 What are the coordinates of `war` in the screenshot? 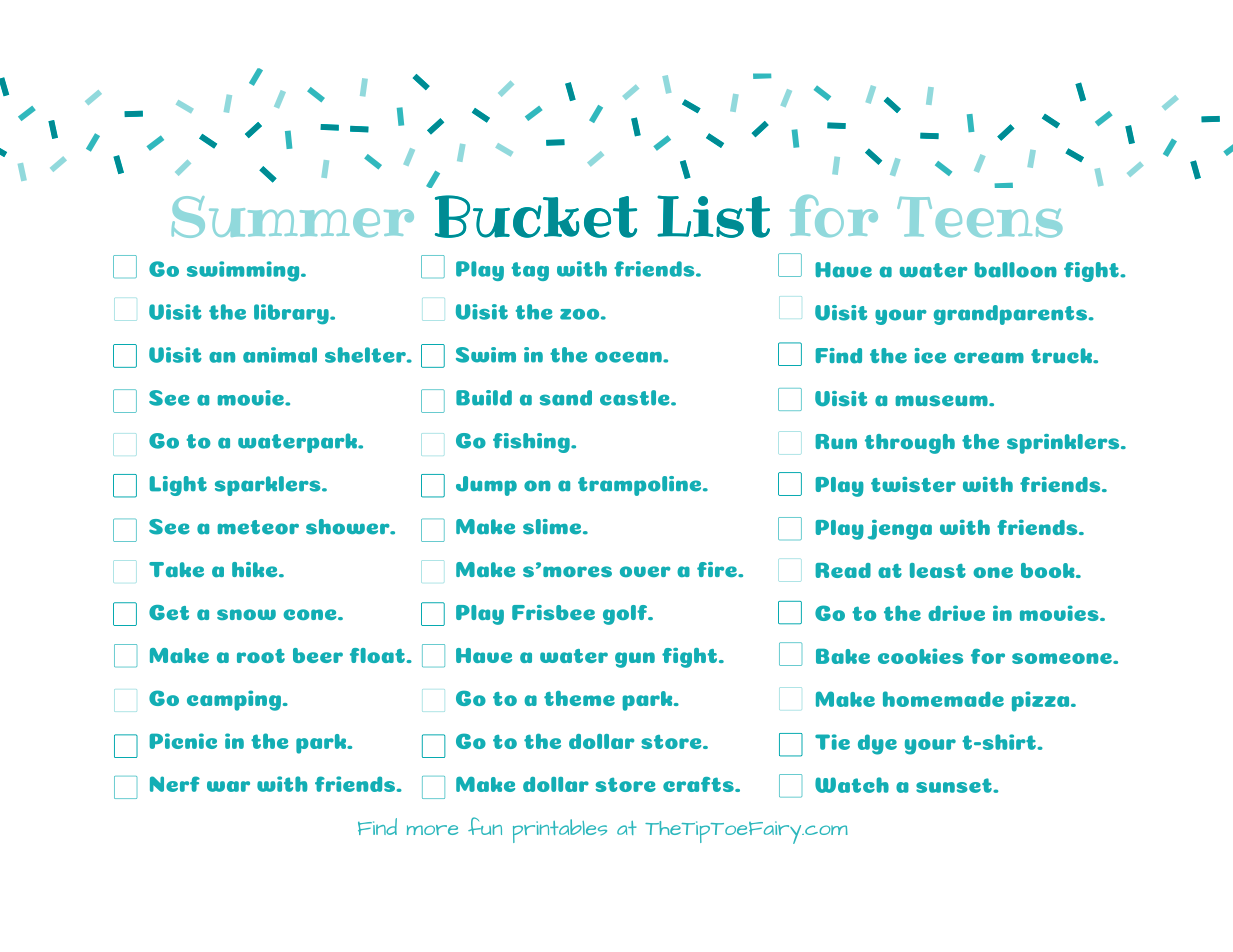 It's located at (228, 786).
